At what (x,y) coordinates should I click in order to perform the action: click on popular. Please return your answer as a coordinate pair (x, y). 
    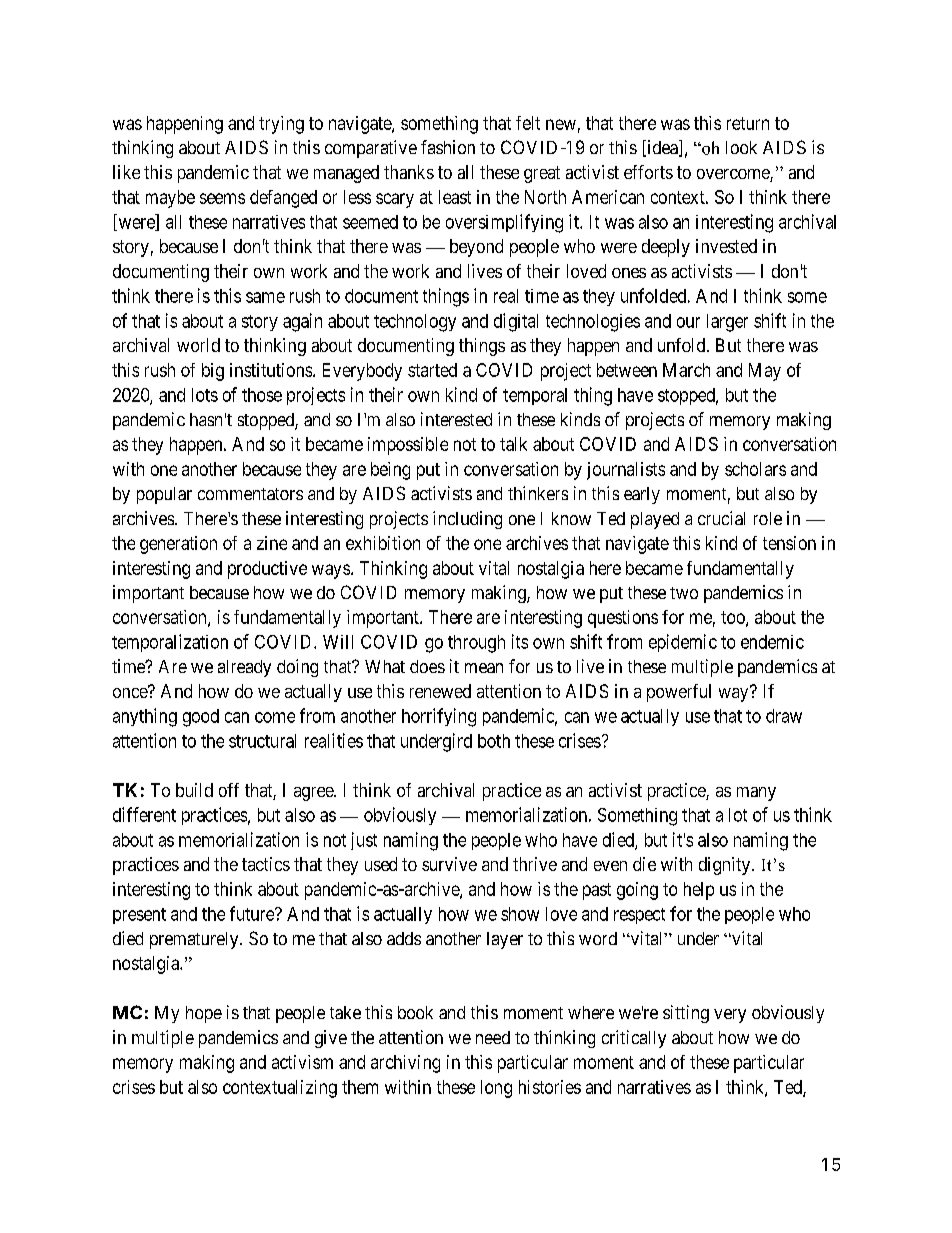
    Looking at the image, I should click on (164, 495).
